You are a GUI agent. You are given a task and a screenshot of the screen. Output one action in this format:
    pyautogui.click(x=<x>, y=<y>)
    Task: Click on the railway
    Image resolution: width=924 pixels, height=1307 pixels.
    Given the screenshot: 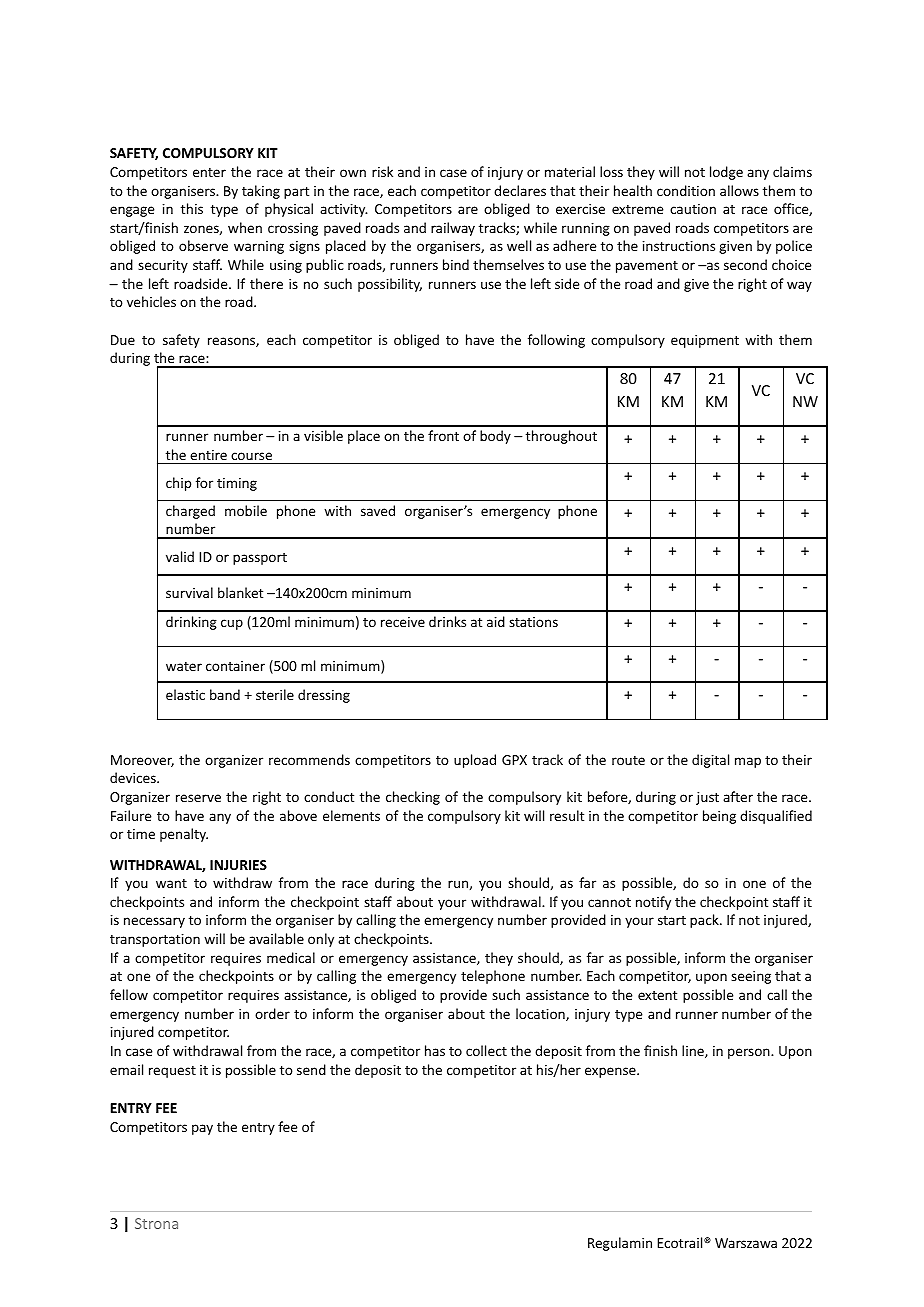 What is the action you would take?
    pyautogui.click(x=453, y=229)
